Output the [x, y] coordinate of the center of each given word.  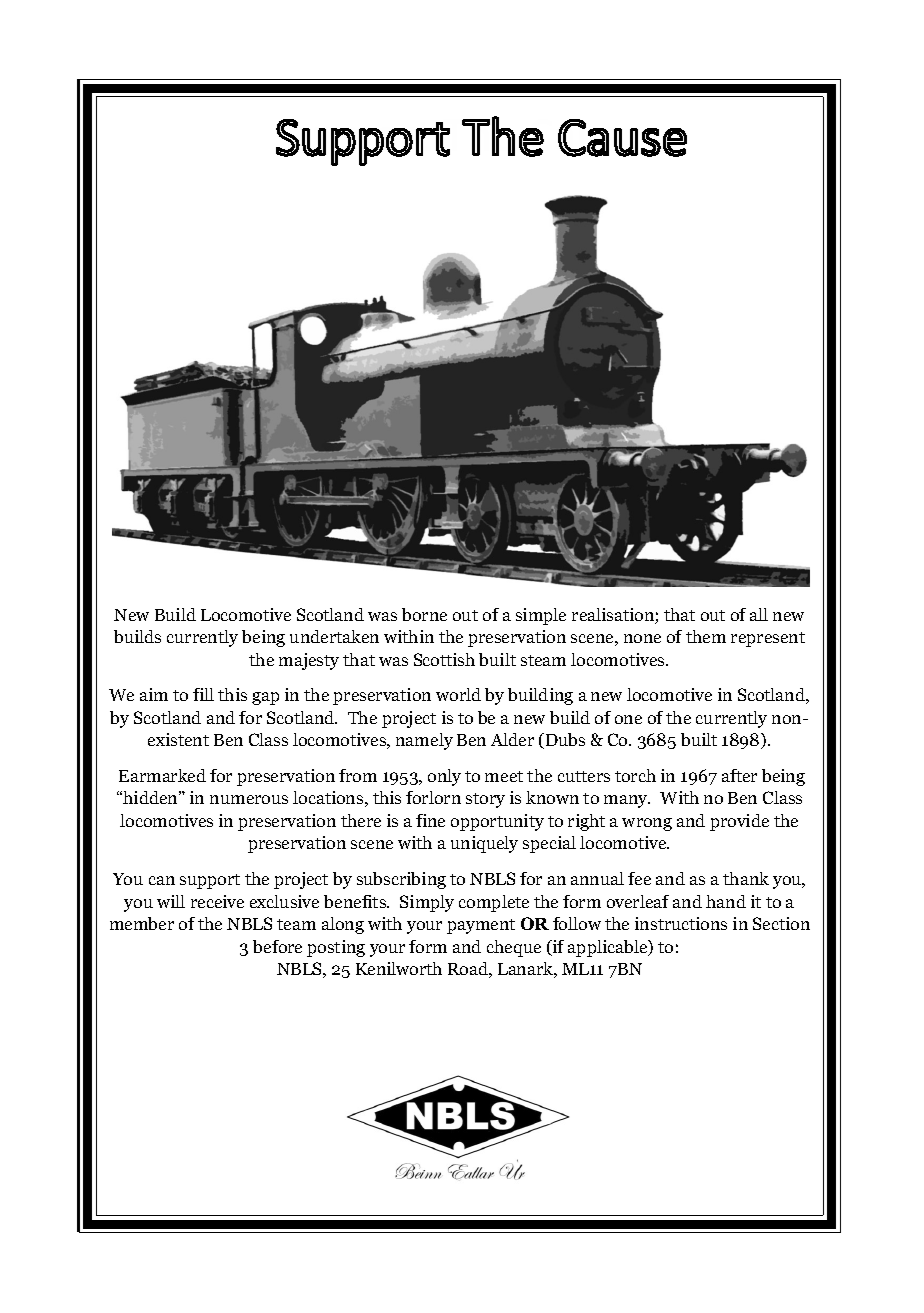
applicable [609, 948]
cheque [514, 948]
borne [424, 614]
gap [265, 698]
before [277, 946]
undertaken [334, 636]
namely [424, 741]
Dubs [565, 739]
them [706, 636]
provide [739, 822]
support [210, 881]
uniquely [484, 844]
